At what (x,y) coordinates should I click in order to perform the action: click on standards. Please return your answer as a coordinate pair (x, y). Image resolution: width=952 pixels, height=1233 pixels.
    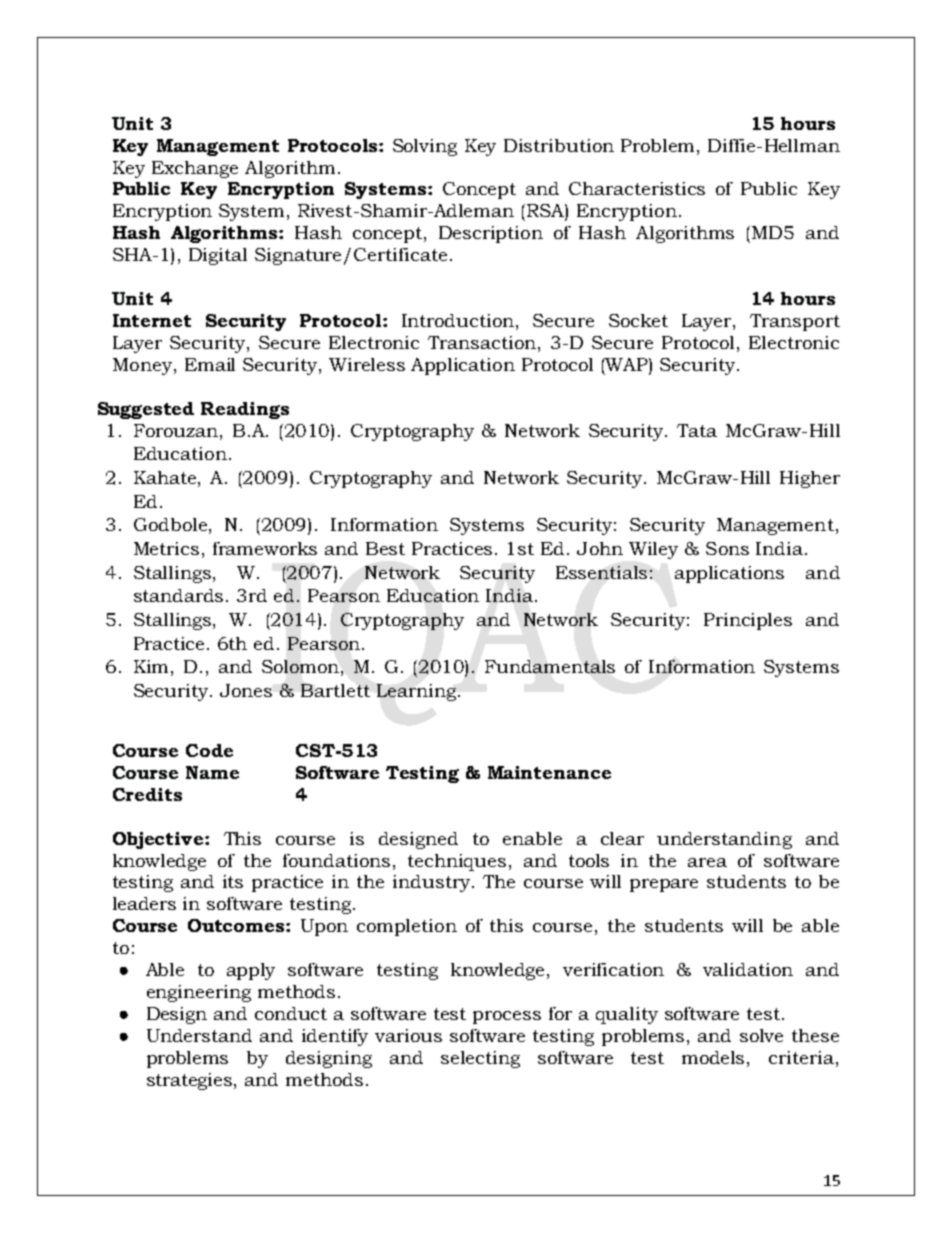
    Looking at the image, I should click on (180, 595).
